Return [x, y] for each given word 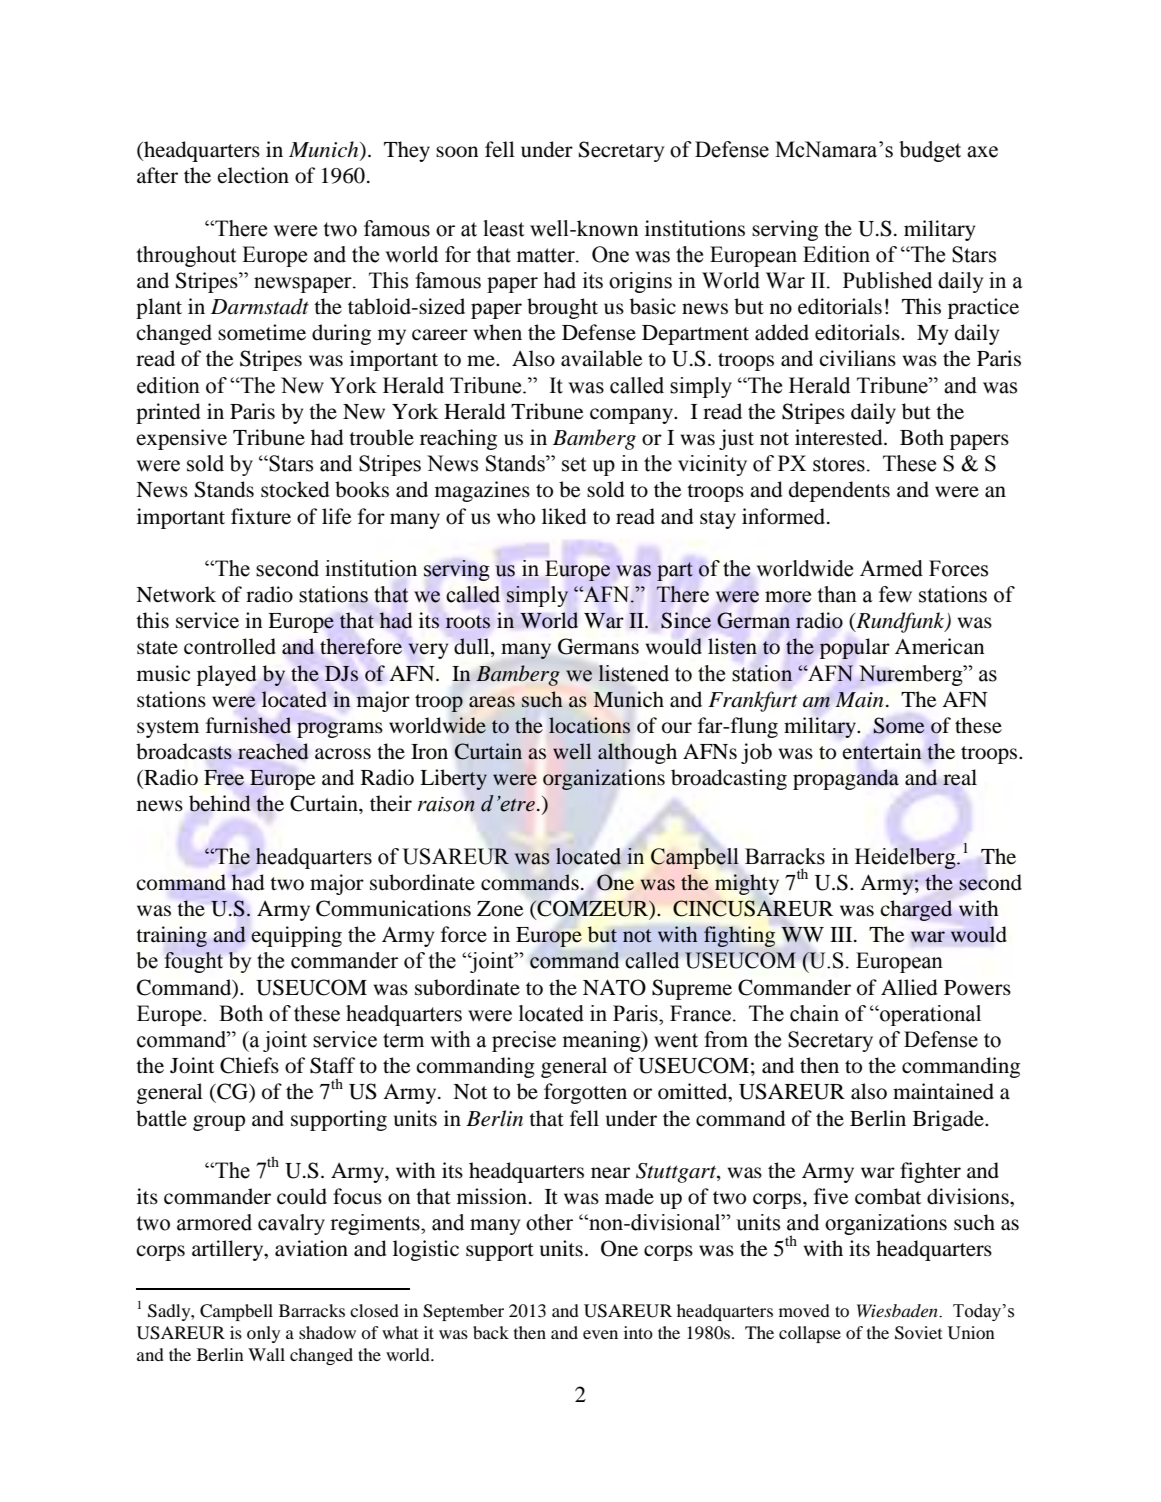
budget [930, 151]
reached [273, 751]
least [503, 228]
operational [929, 1015]
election [253, 175]
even [600, 1334]
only [263, 1334]
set [574, 464]
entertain [882, 751]
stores [839, 464]
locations [589, 725]
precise [524, 1041]
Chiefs [249, 1065]
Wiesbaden [898, 1310]
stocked [295, 489]
